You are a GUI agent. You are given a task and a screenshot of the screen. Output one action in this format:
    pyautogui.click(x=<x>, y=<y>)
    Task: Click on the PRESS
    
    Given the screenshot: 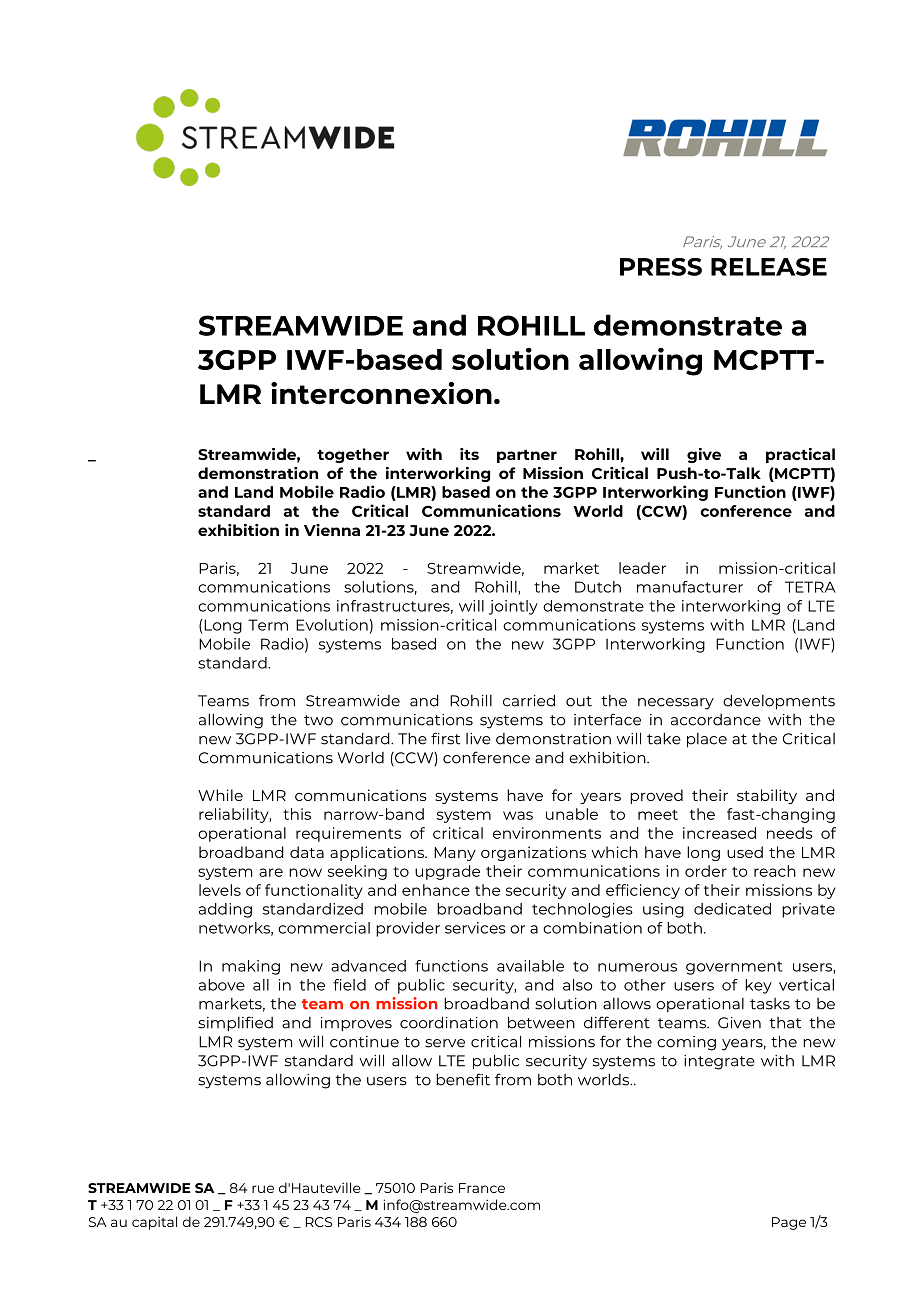 What is the action you would take?
    pyautogui.click(x=661, y=267)
